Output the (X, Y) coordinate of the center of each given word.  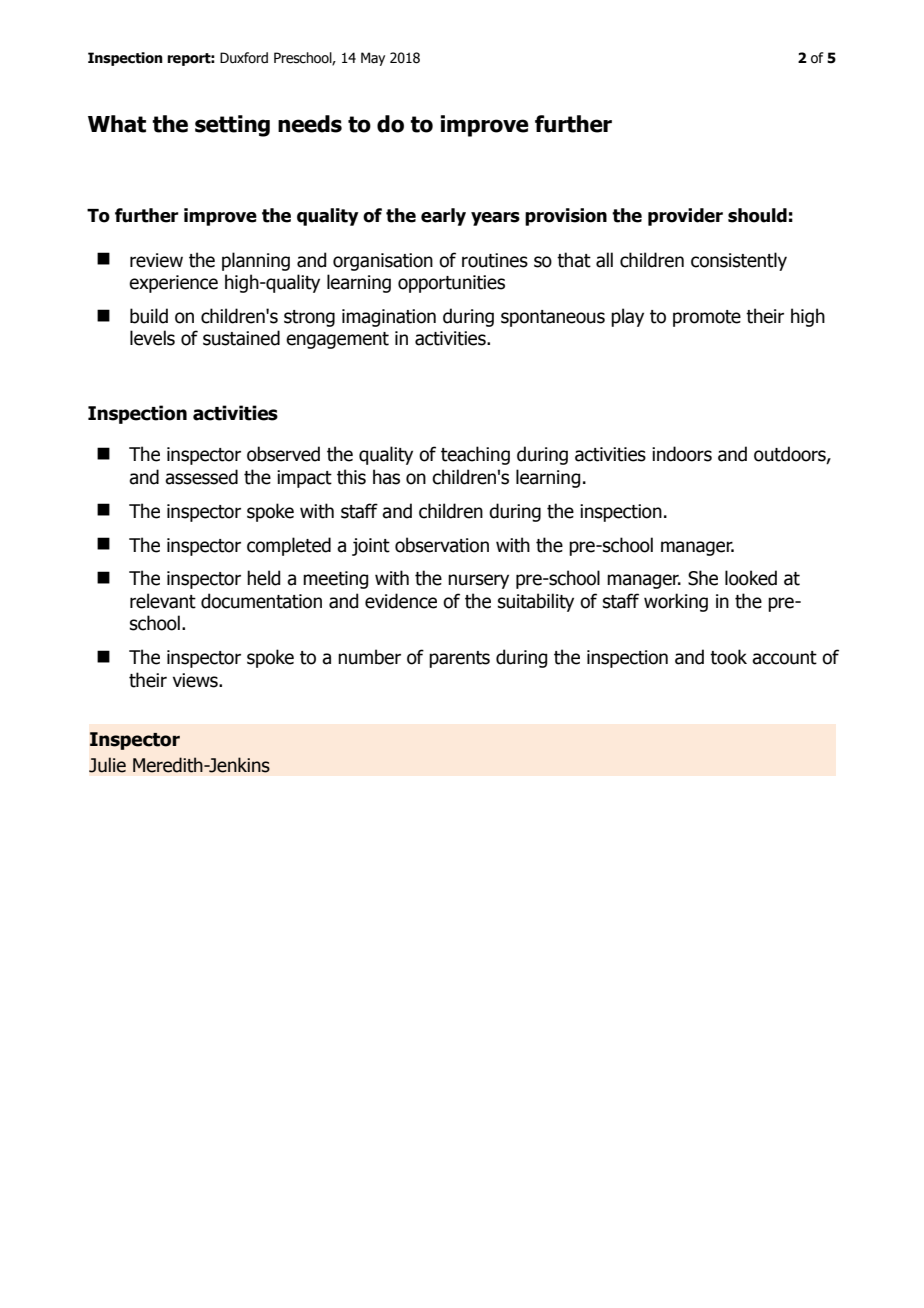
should (757, 215)
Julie (107, 765)
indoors (682, 454)
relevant (163, 601)
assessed (201, 477)
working (676, 602)
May (373, 59)
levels (152, 338)
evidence (401, 601)
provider (685, 217)
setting (232, 126)
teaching (475, 455)
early (443, 217)
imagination (389, 318)
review (156, 260)
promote (707, 318)
